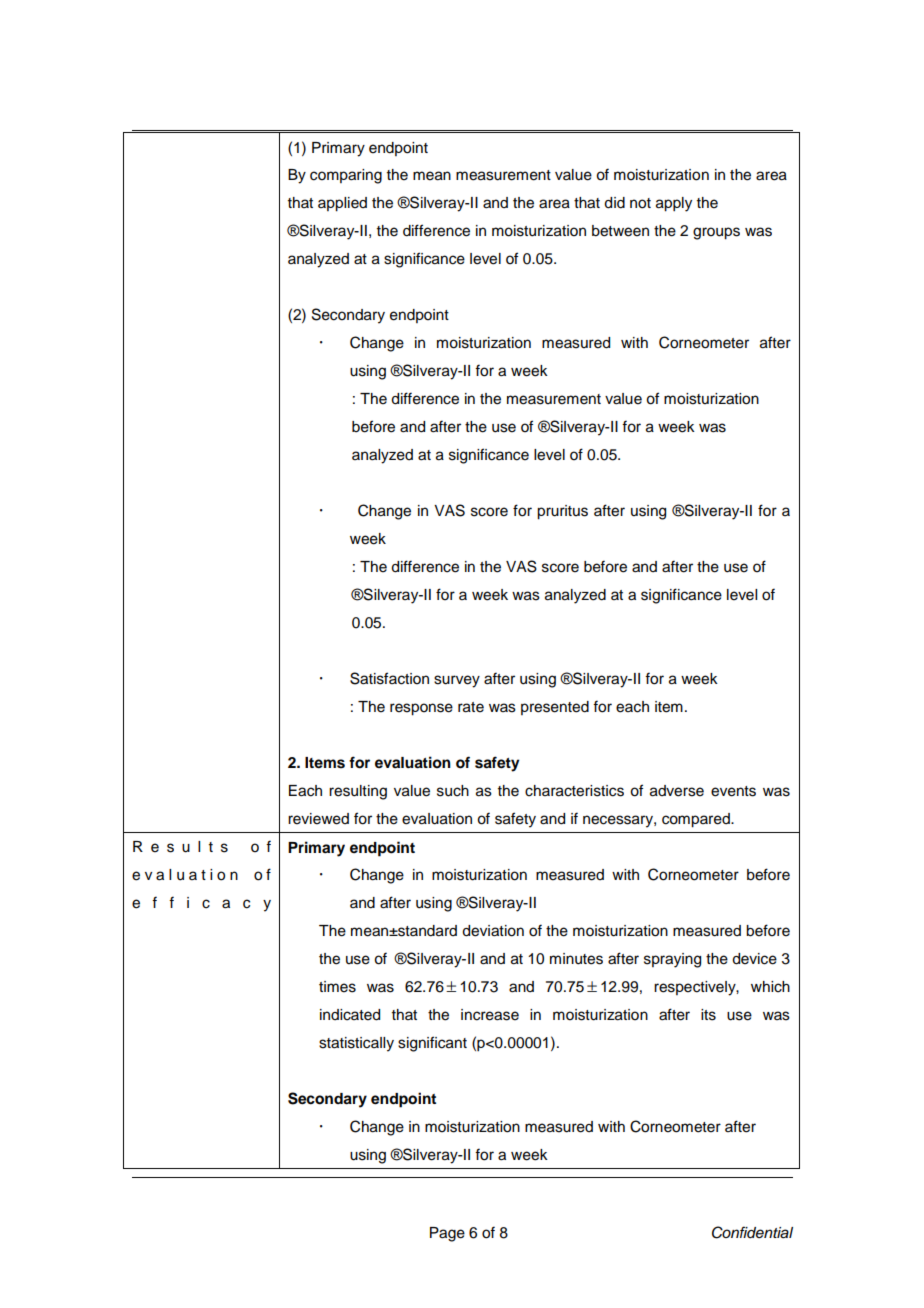 This screenshot has height=1308, width=924. Describe the element at coordinates (389, 678) in the screenshot. I see `Satisfaction` at that location.
